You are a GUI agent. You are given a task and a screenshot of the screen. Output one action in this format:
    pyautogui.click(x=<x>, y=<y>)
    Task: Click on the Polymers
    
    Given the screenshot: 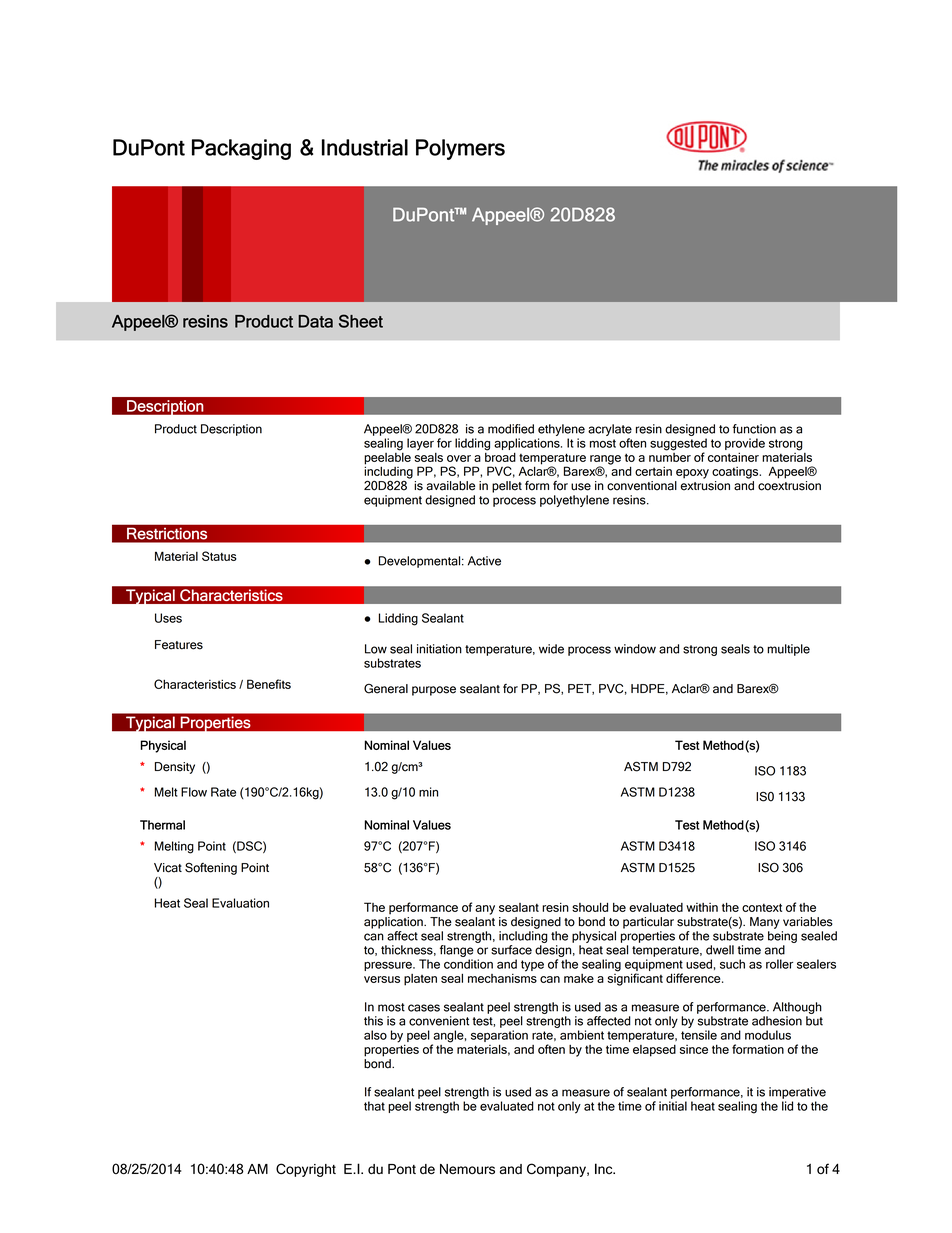 What is the action you would take?
    pyautogui.click(x=460, y=149)
